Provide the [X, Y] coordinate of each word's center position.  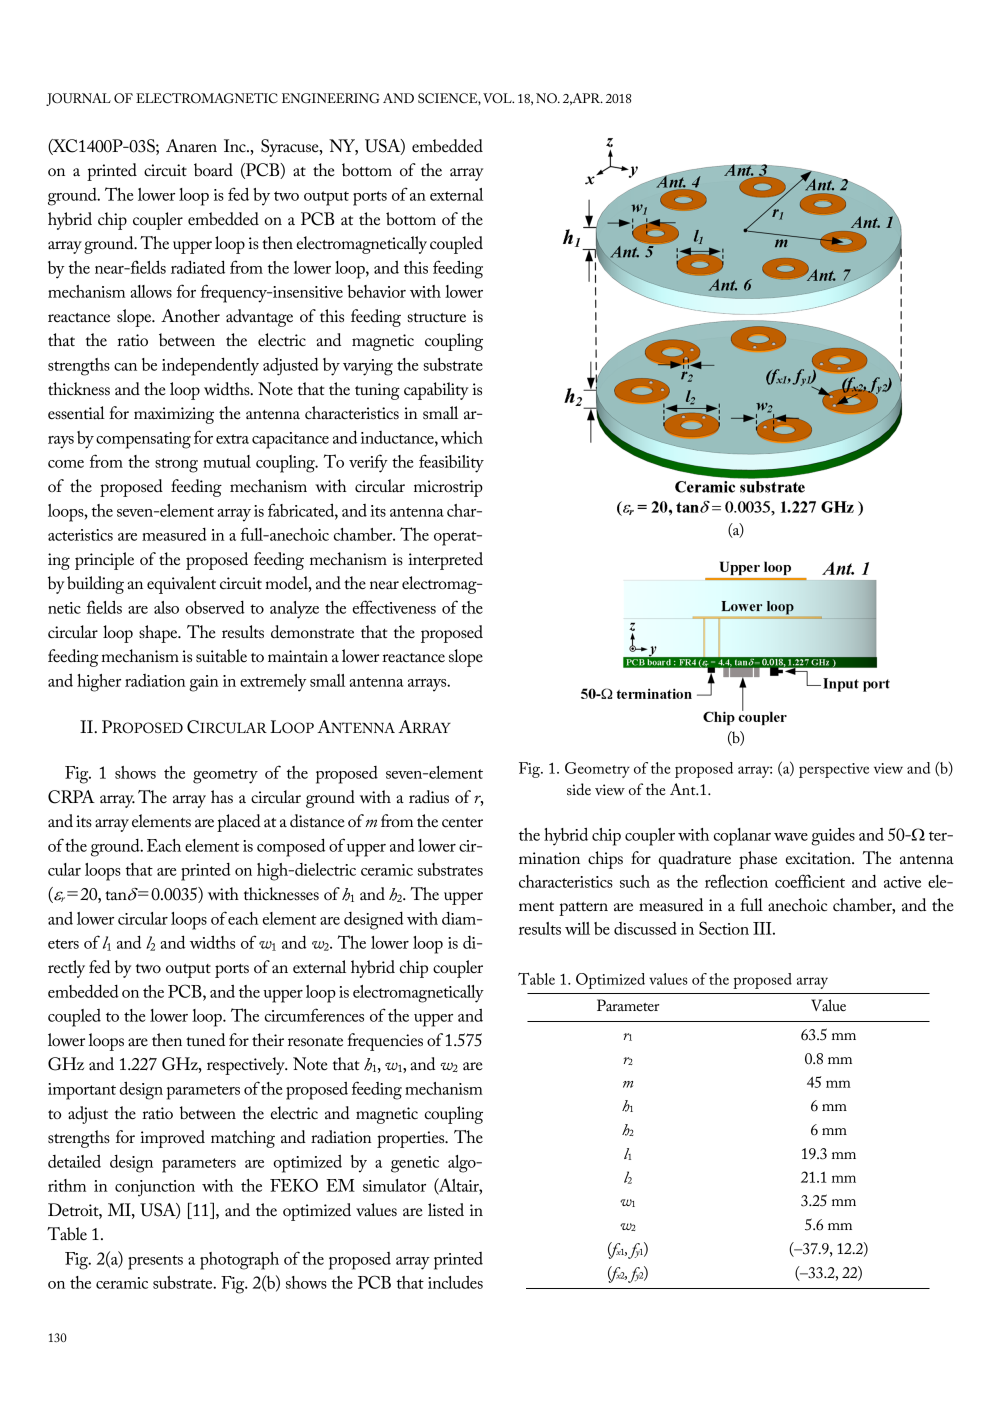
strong [176, 465]
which [462, 437]
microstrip [448, 488]
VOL [498, 98]
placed [239, 823]
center [462, 823]
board [213, 170]
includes [455, 1282]
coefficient [810, 881]
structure [437, 318]
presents [155, 1262]
